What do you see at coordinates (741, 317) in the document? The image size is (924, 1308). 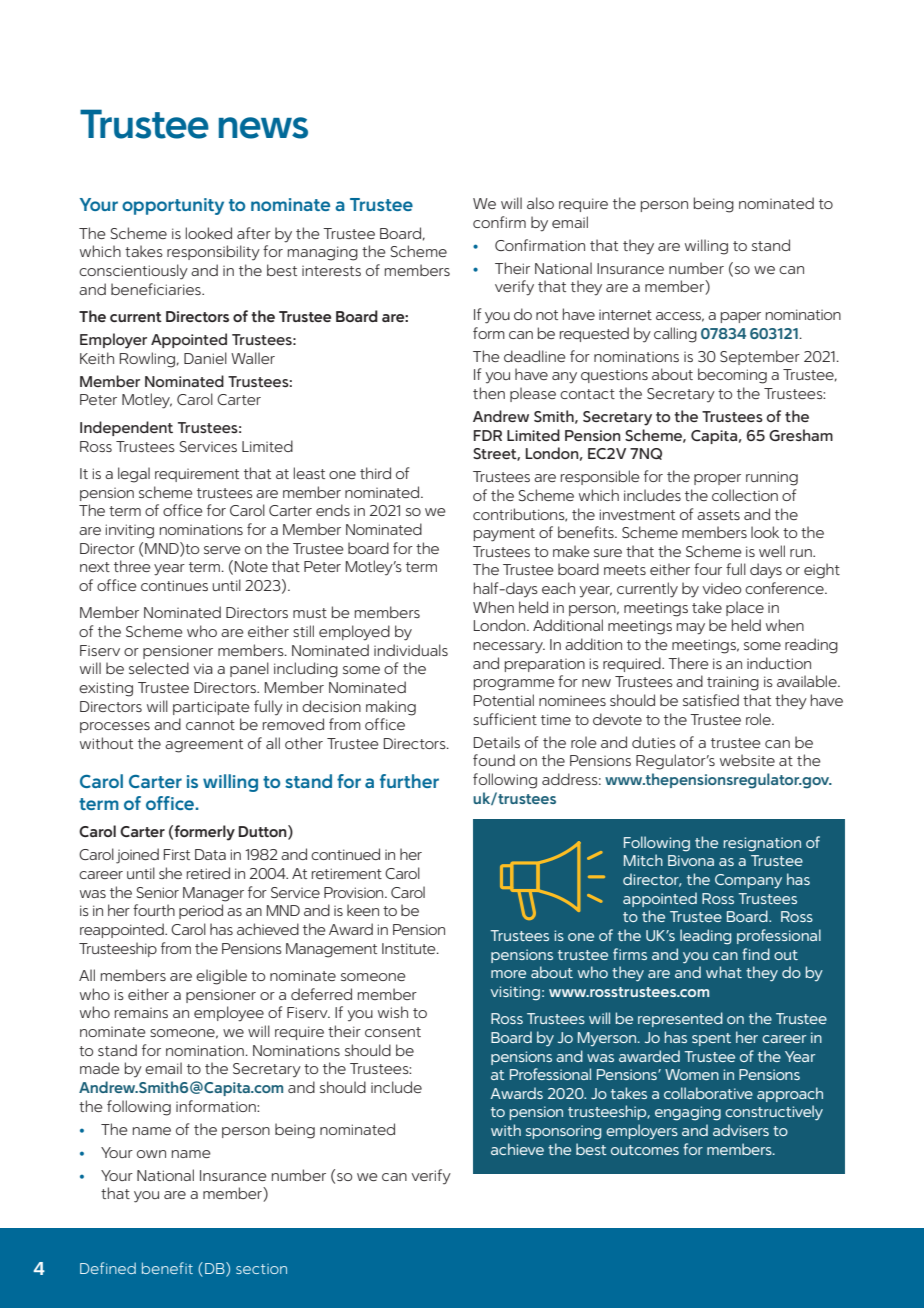 I see `paper` at bounding box center [741, 317].
